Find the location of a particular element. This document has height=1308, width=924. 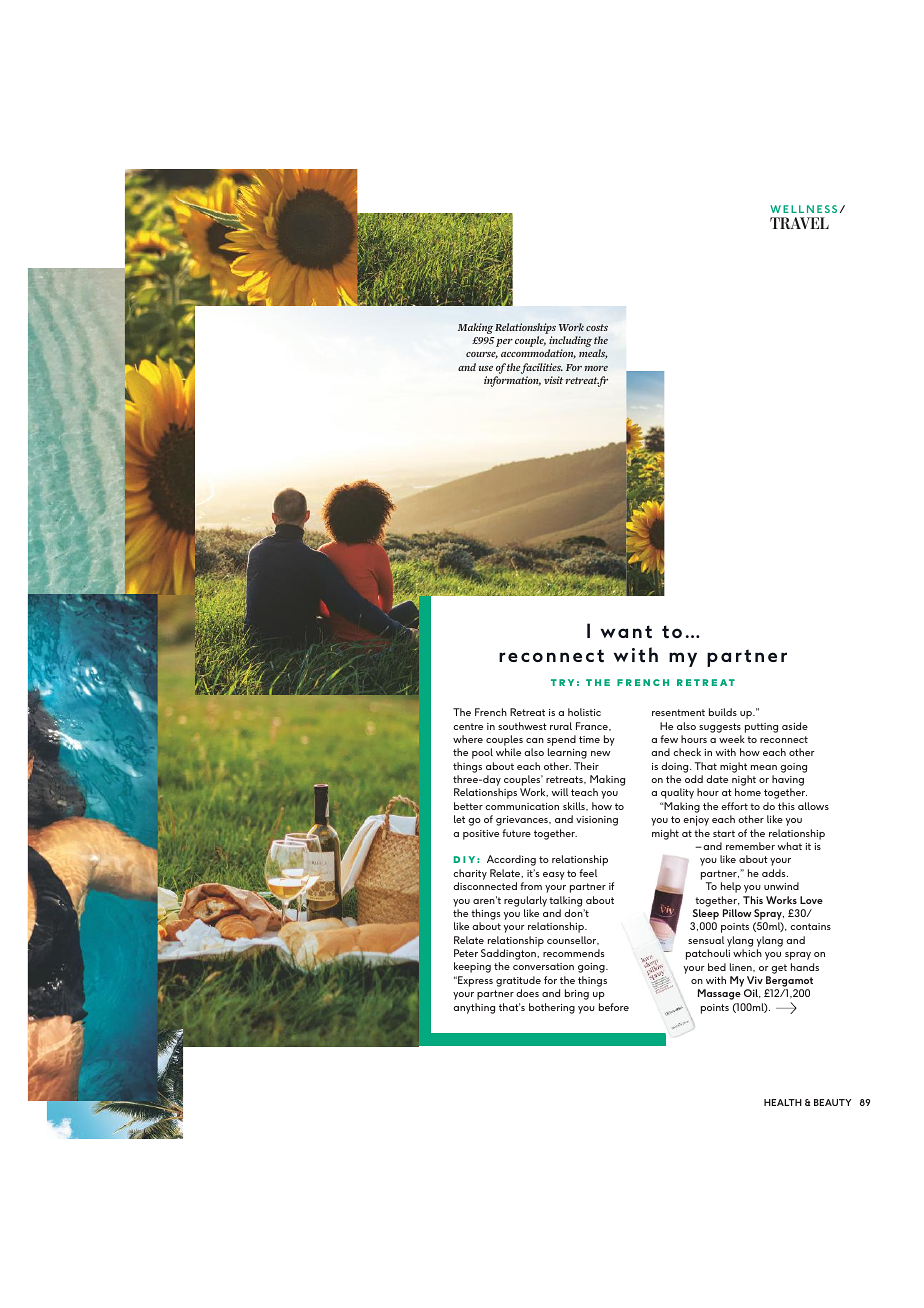

According is located at coordinates (511, 860).
